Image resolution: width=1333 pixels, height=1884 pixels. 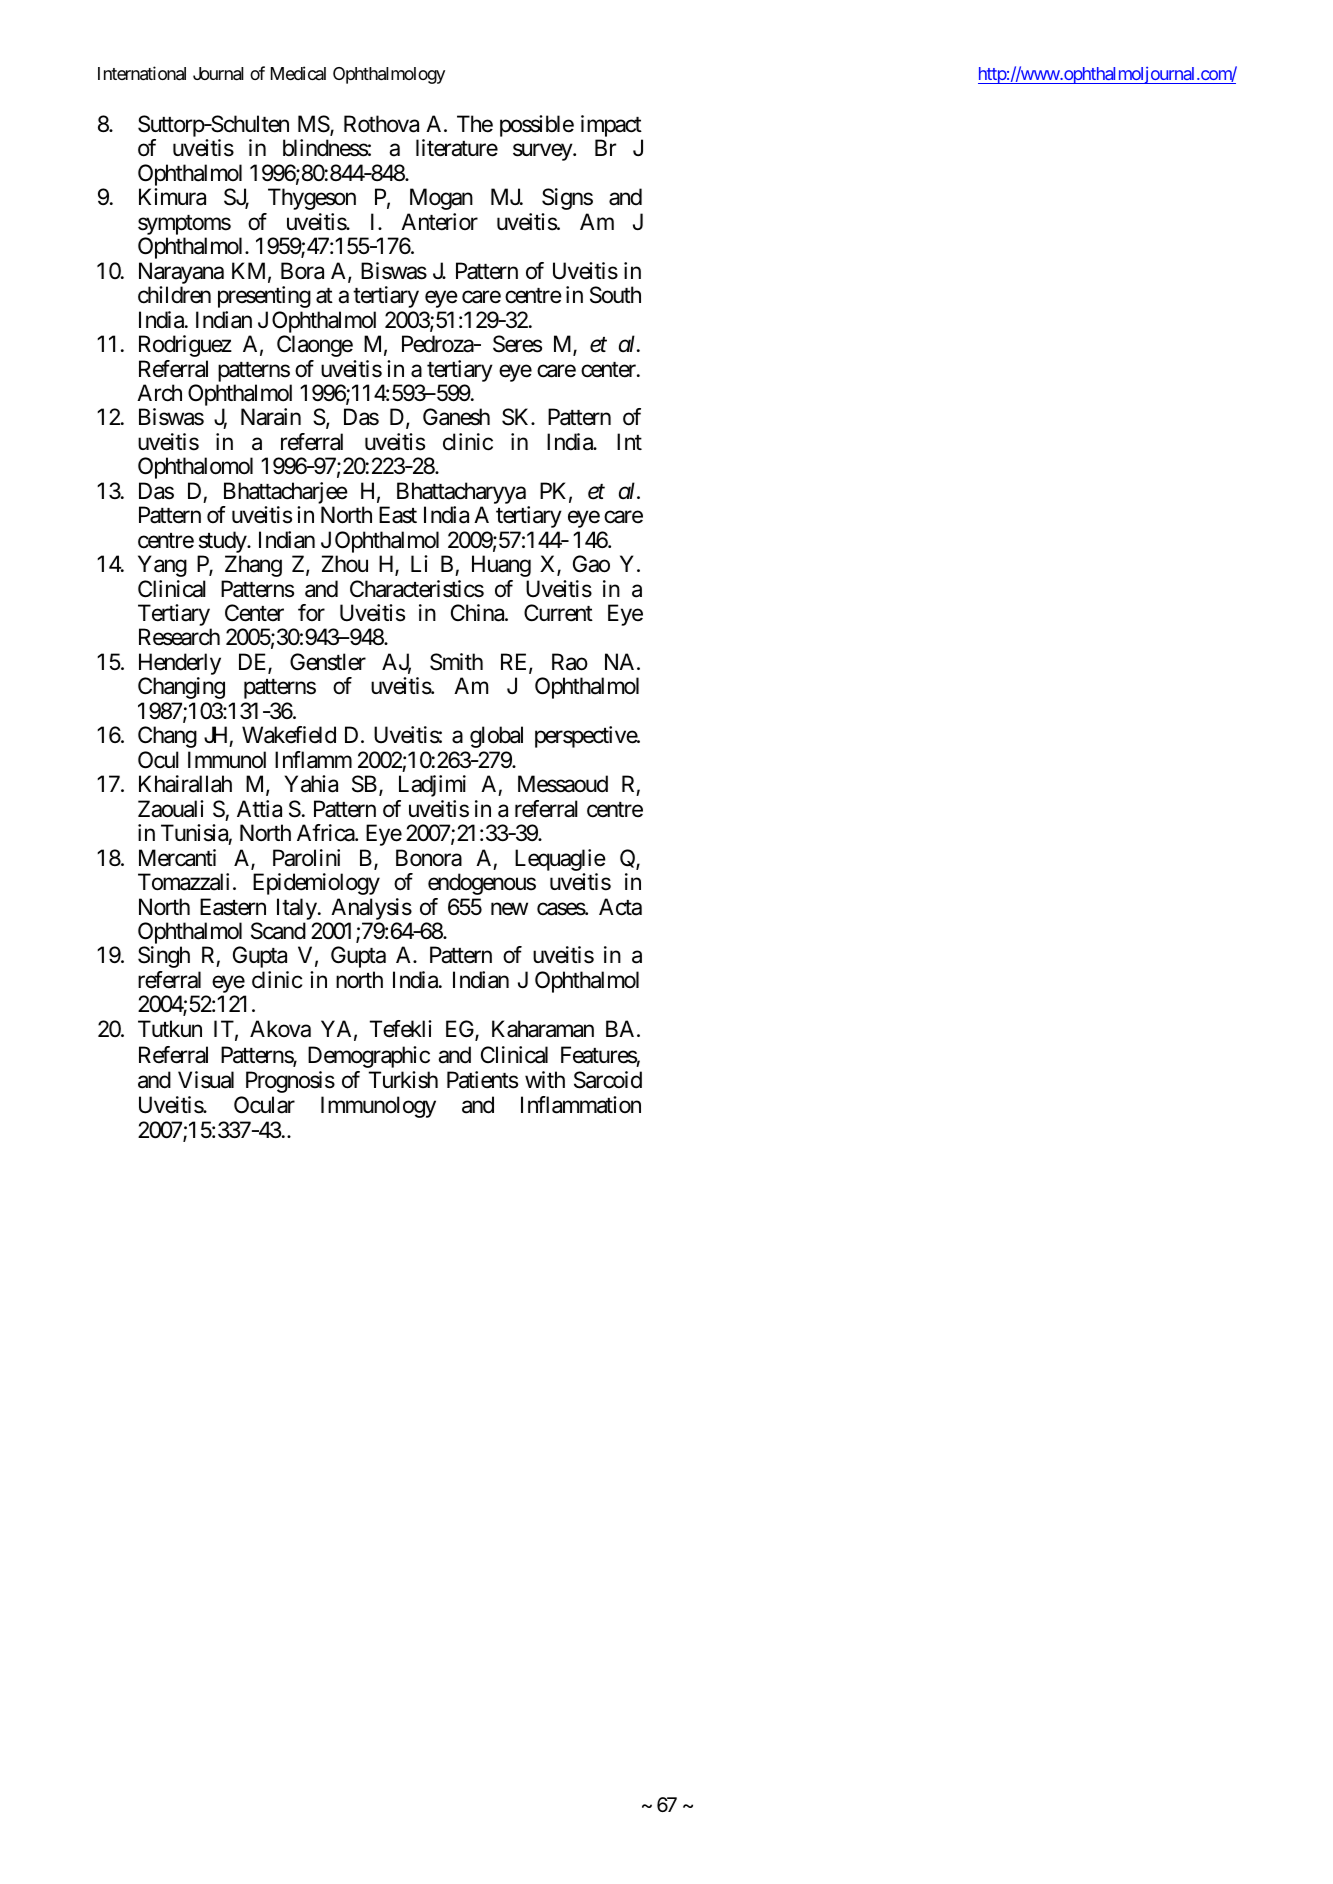 What do you see at coordinates (496, 737) in the screenshot?
I see `global` at bounding box center [496, 737].
